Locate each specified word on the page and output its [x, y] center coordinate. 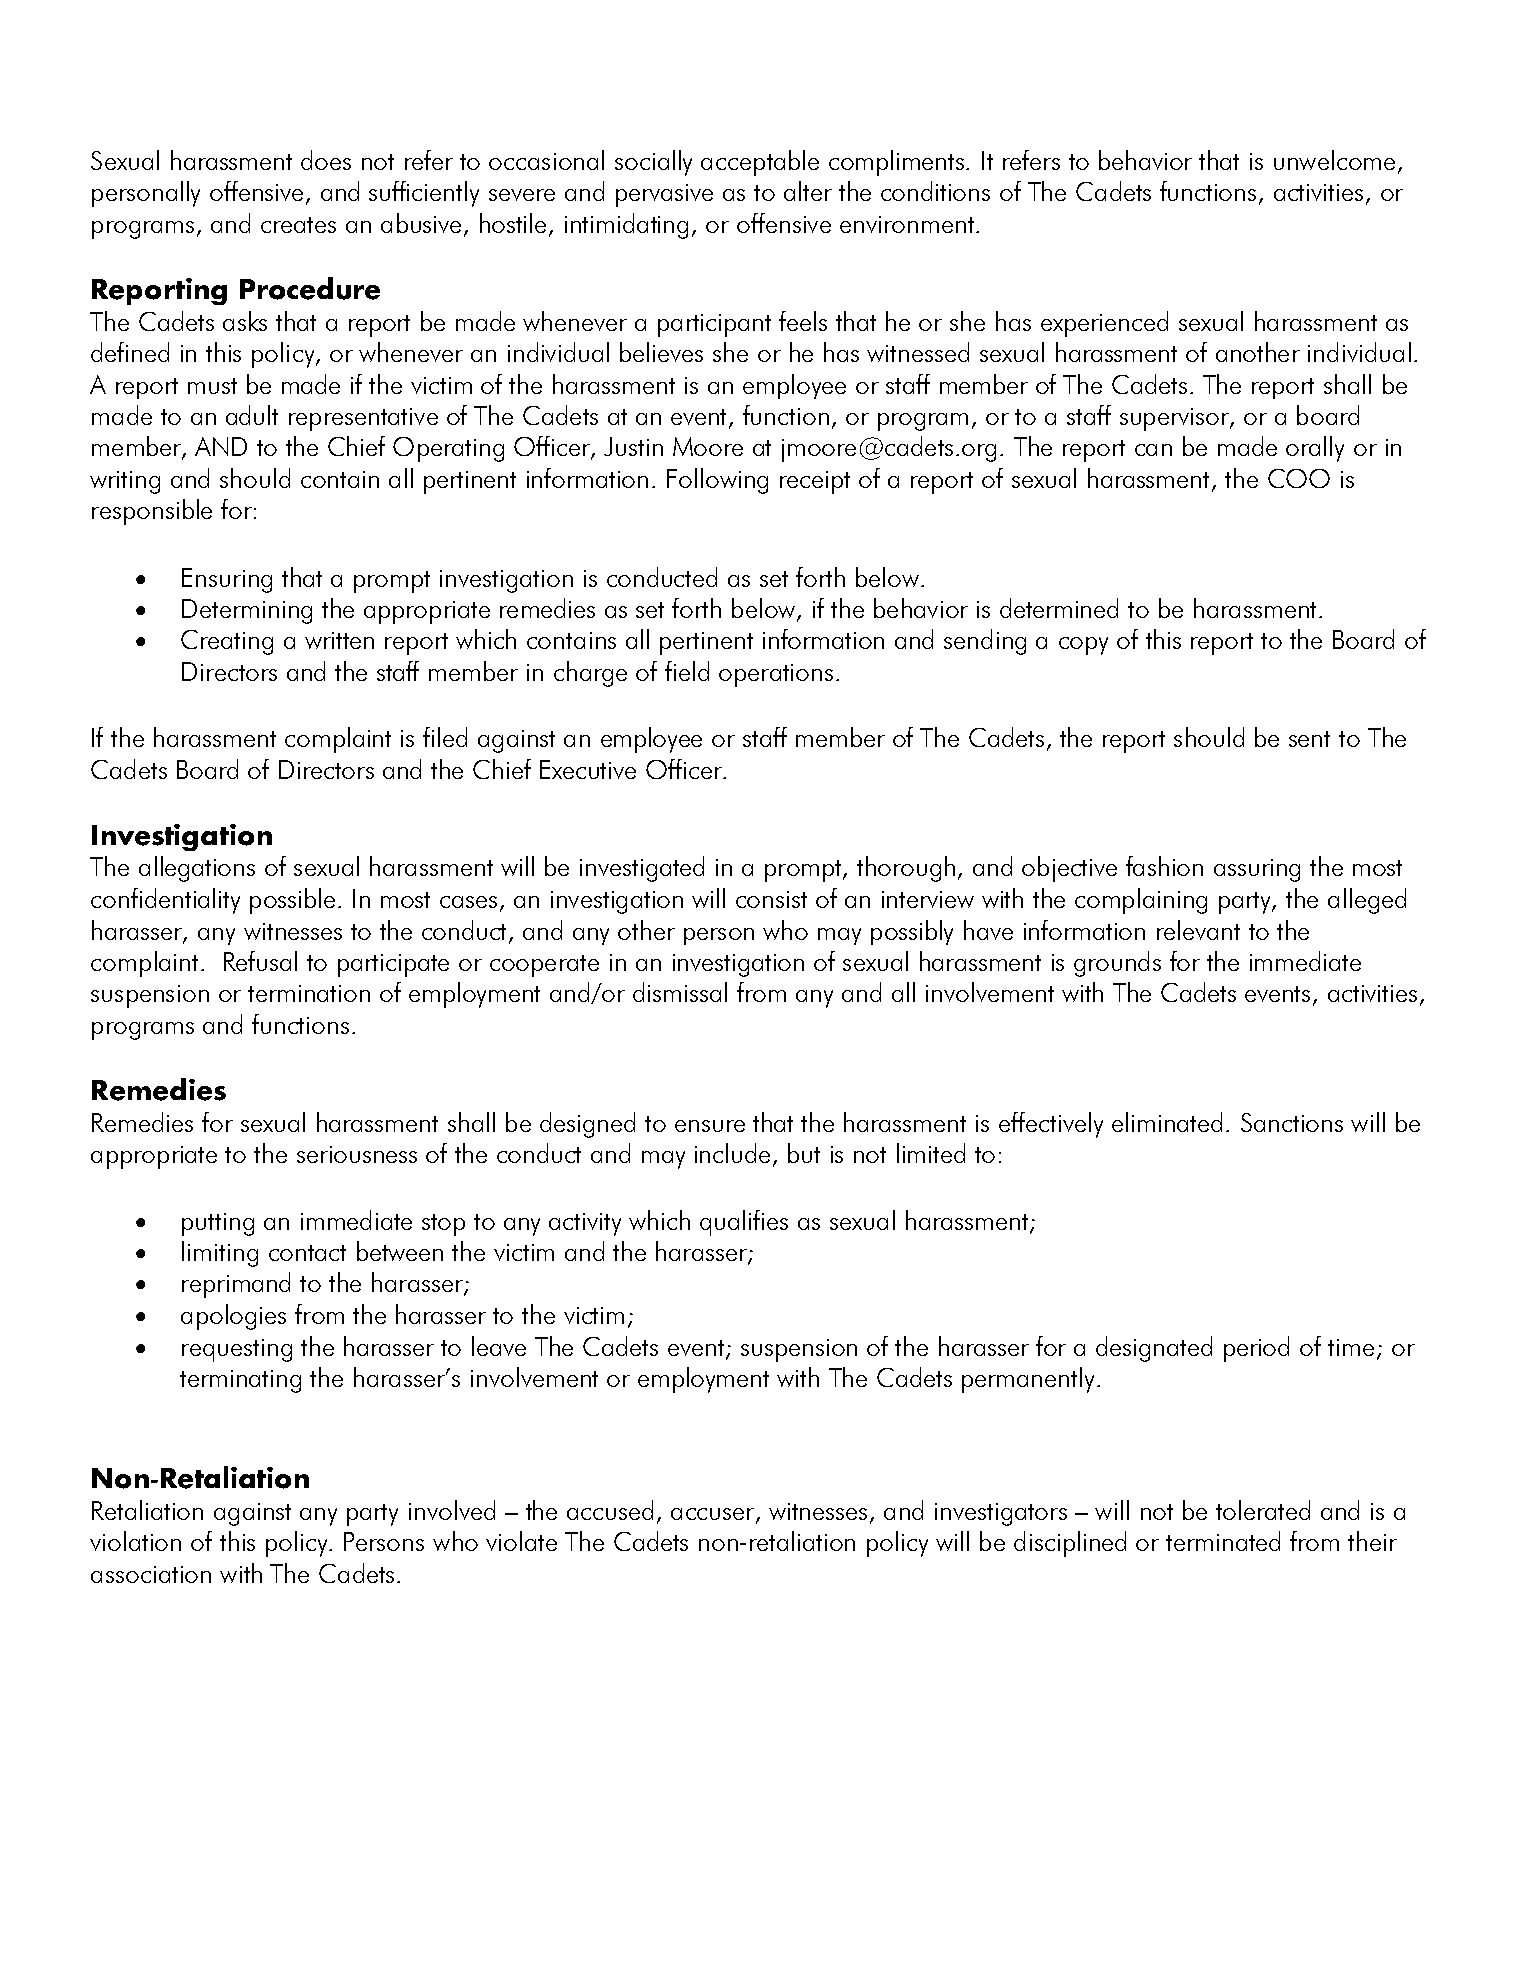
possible [294, 901]
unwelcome [1334, 160]
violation [135, 1541]
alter [808, 191]
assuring [1257, 870]
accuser [714, 1515]
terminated [1223, 1541]
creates [298, 225]
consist [771, 899]
